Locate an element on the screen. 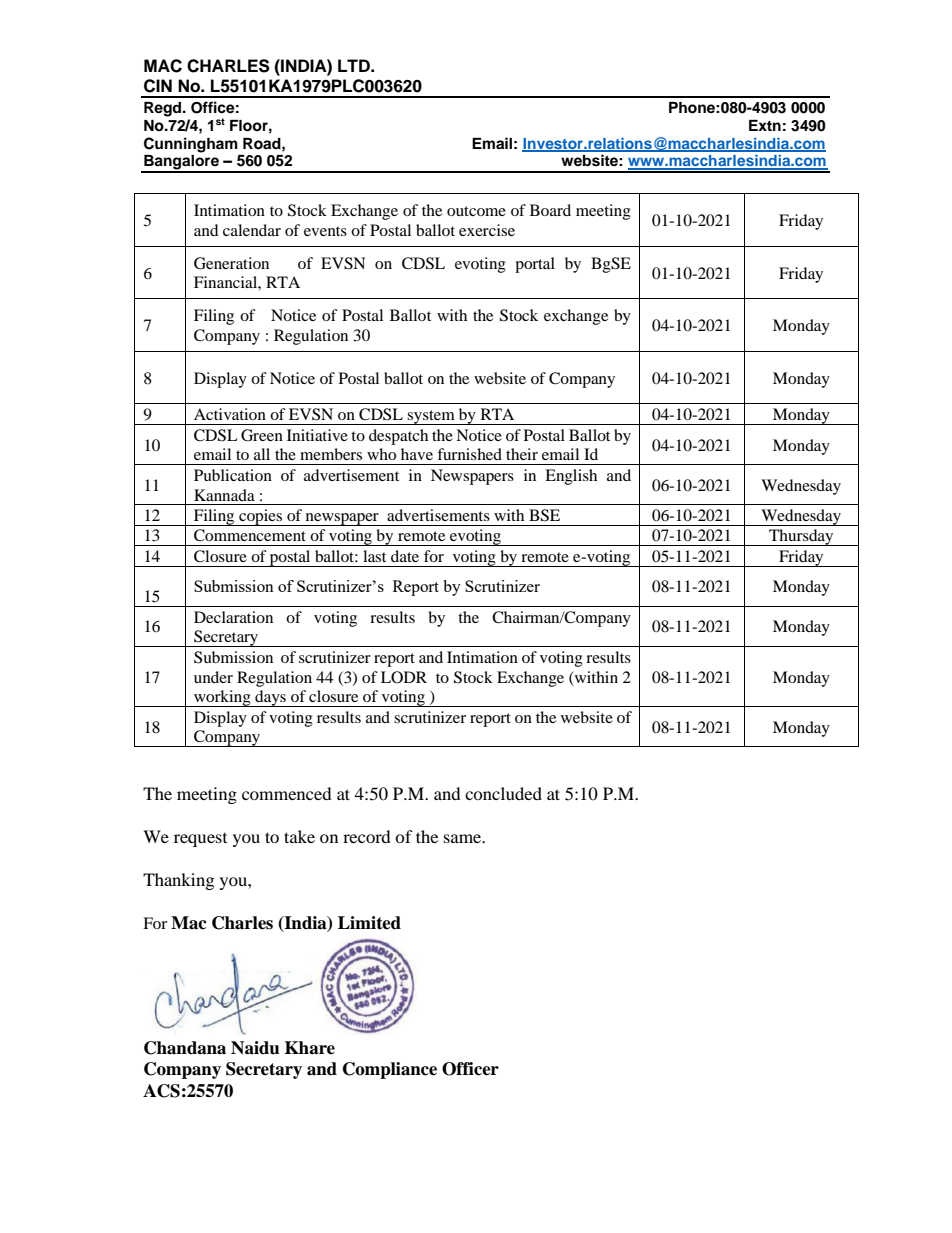  Cunningham is located at coordinates (191, 145).
